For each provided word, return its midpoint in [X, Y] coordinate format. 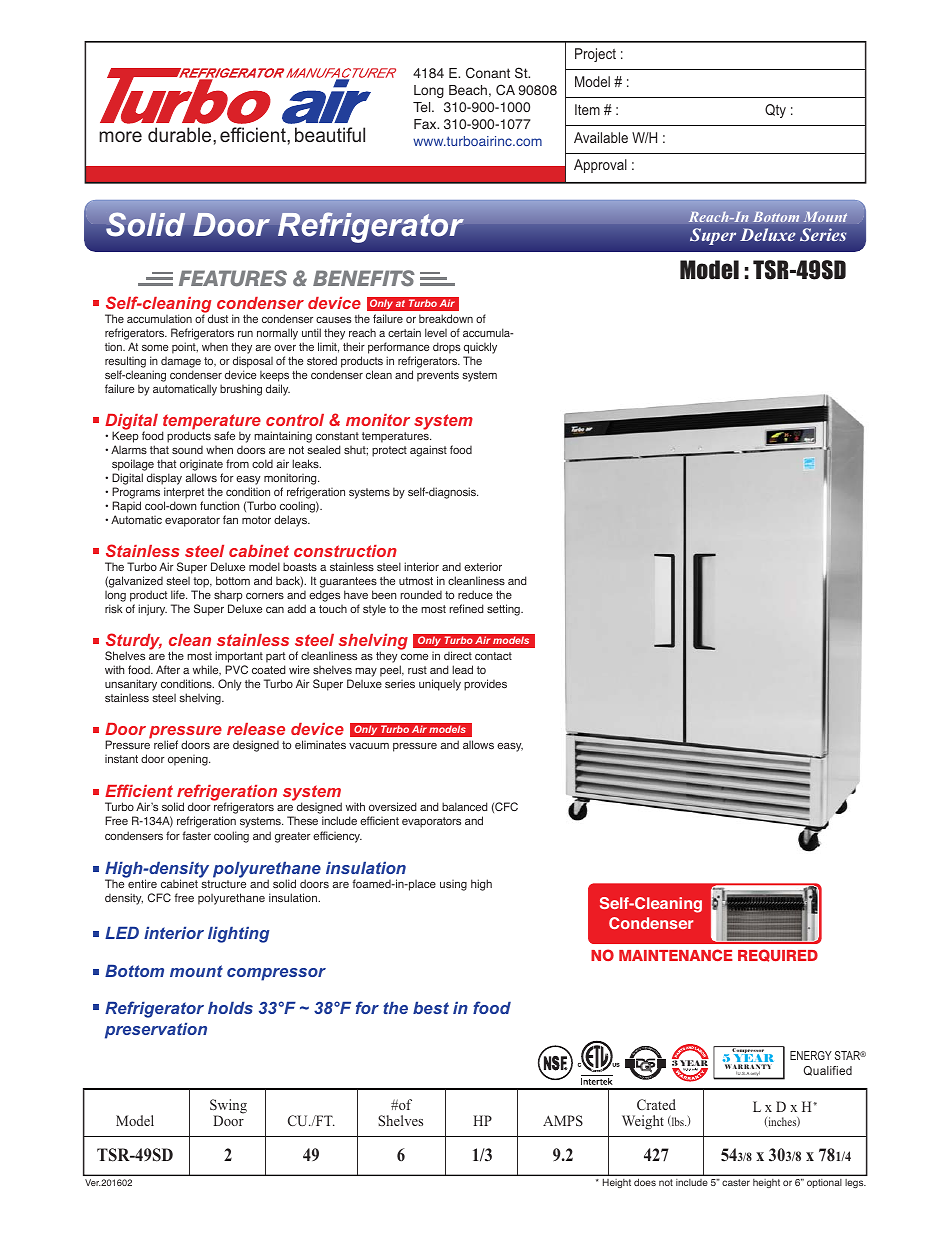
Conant [488, 73]
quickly [480, 349]
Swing [228, 1107]
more [120, 136]
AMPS [563, 1120]
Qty [775, 111]
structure [223, 884]
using [453, 885]
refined [466, 608]
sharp [228, 596]
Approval [600, 166]
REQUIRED [778, 955]
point [185, 348]
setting [504, 610]
